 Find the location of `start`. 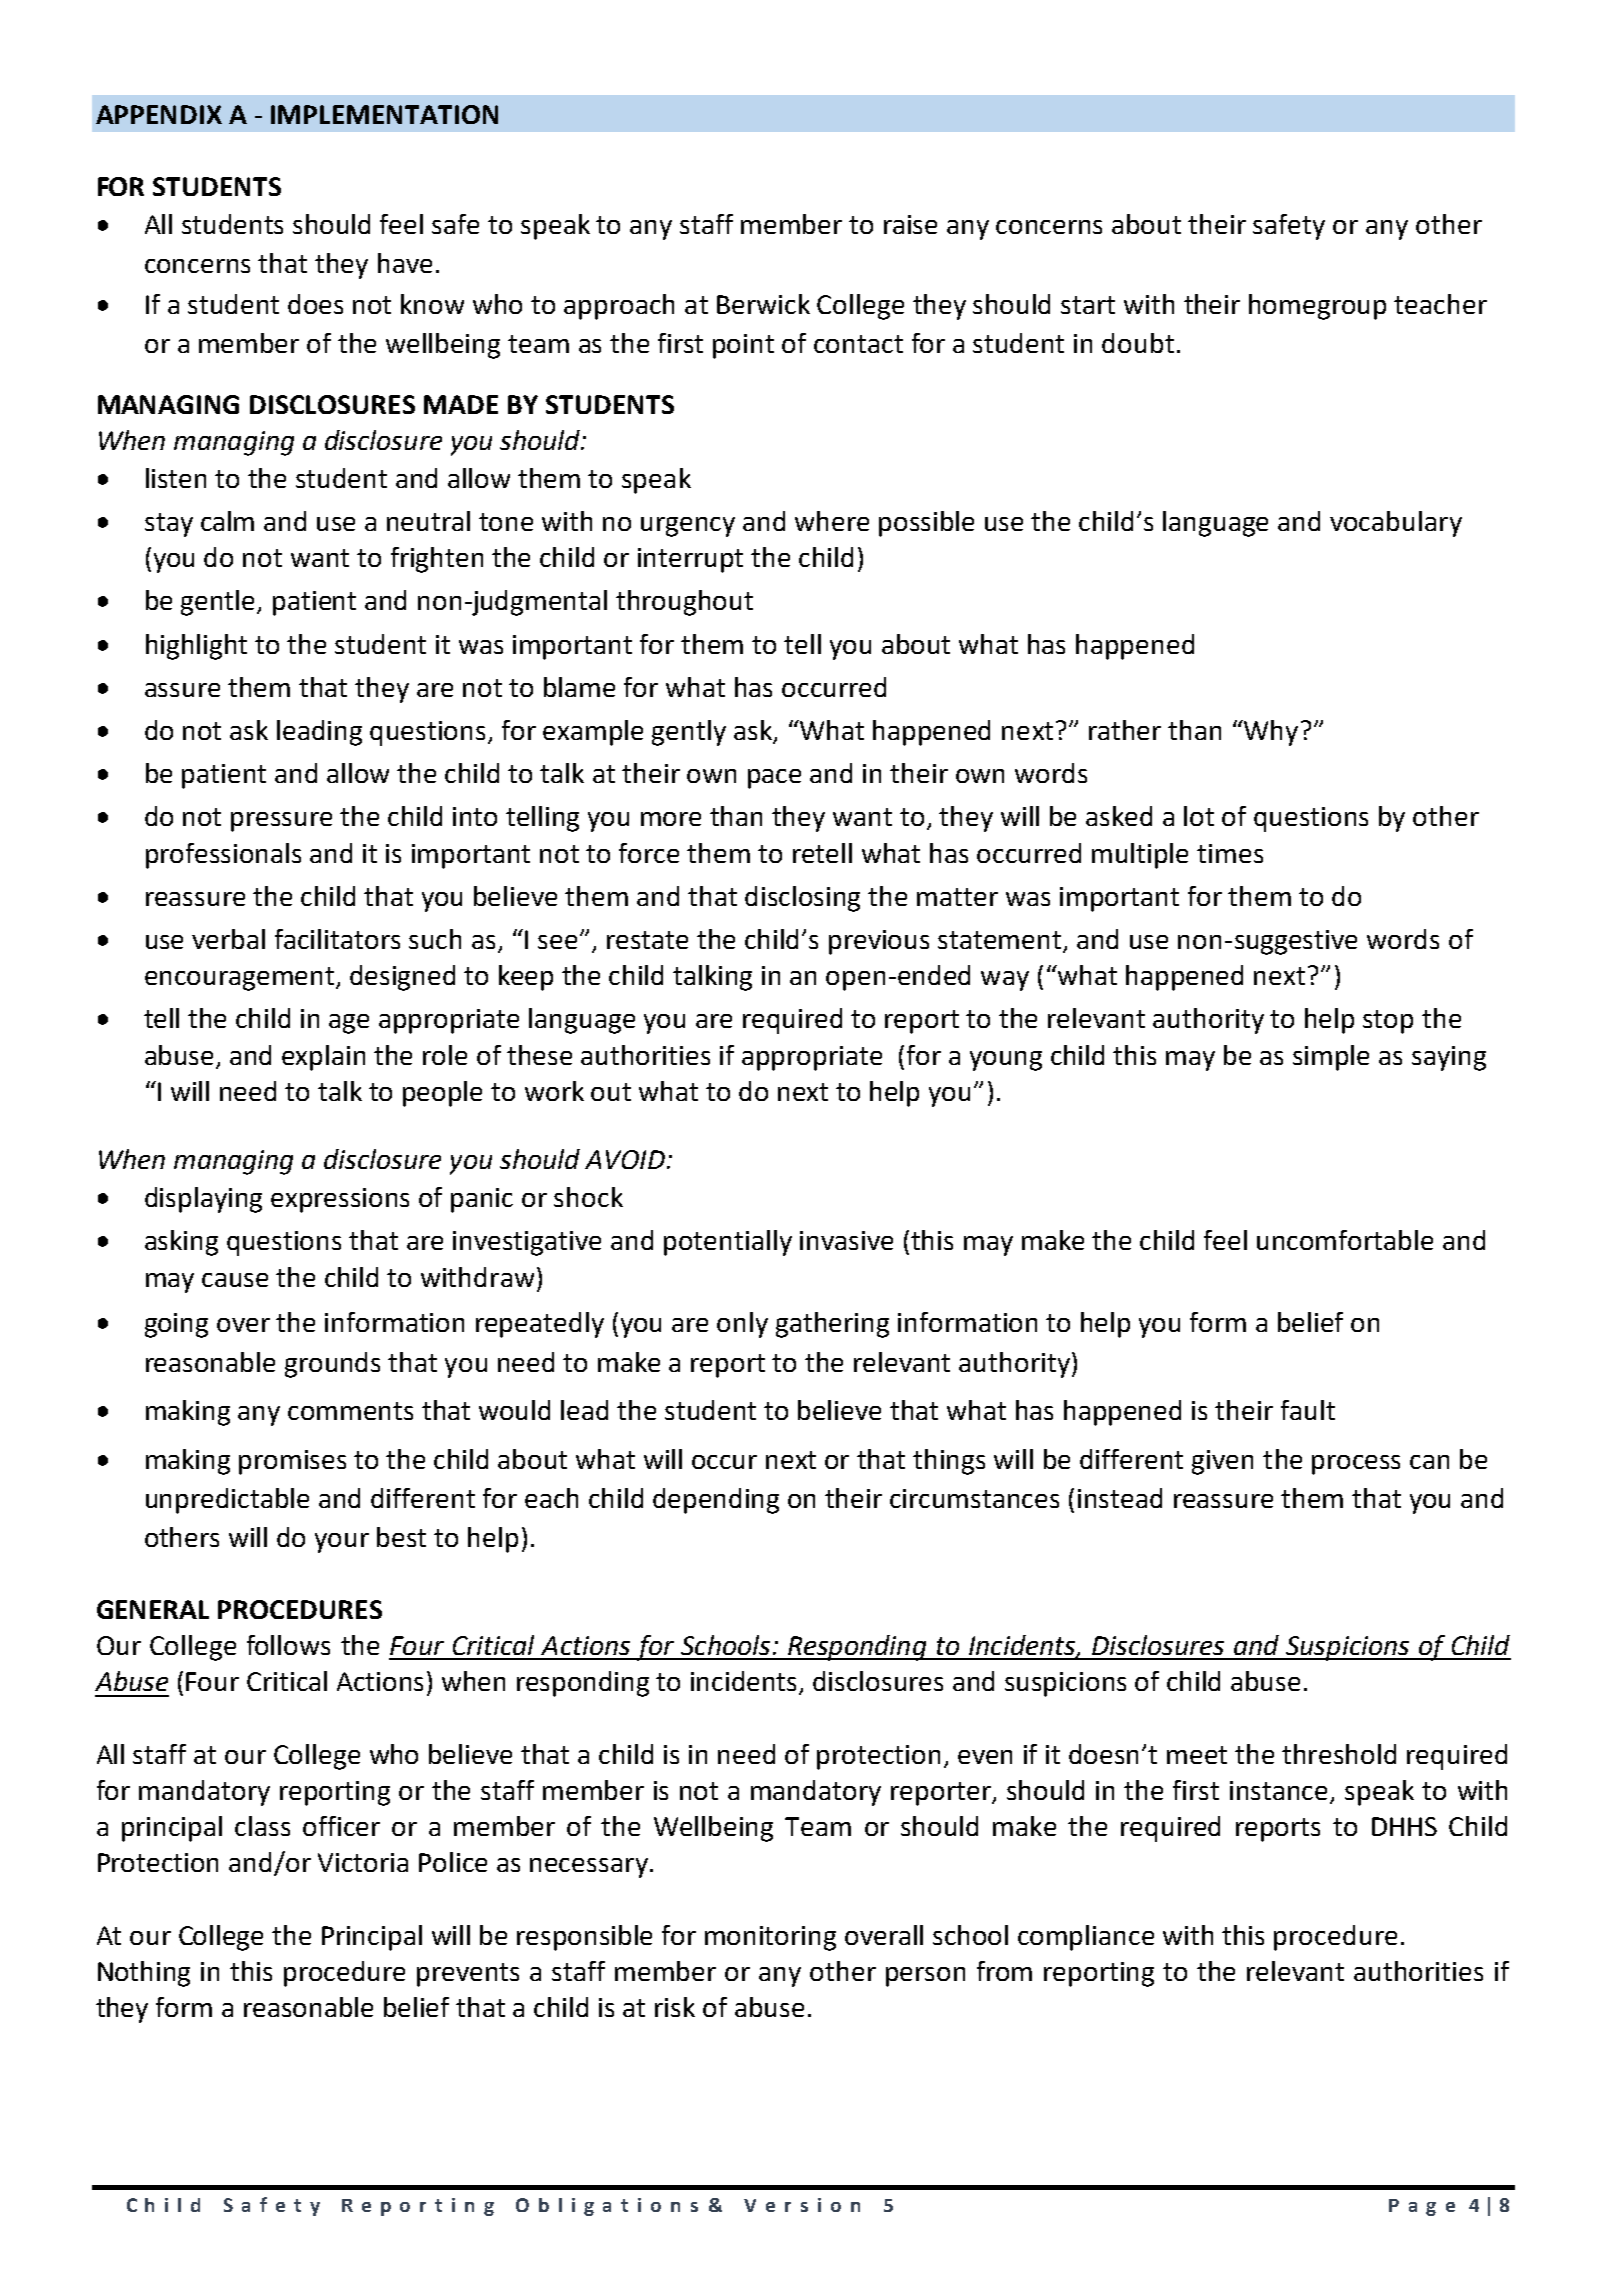

start is located at coordinates (1088, 305).
